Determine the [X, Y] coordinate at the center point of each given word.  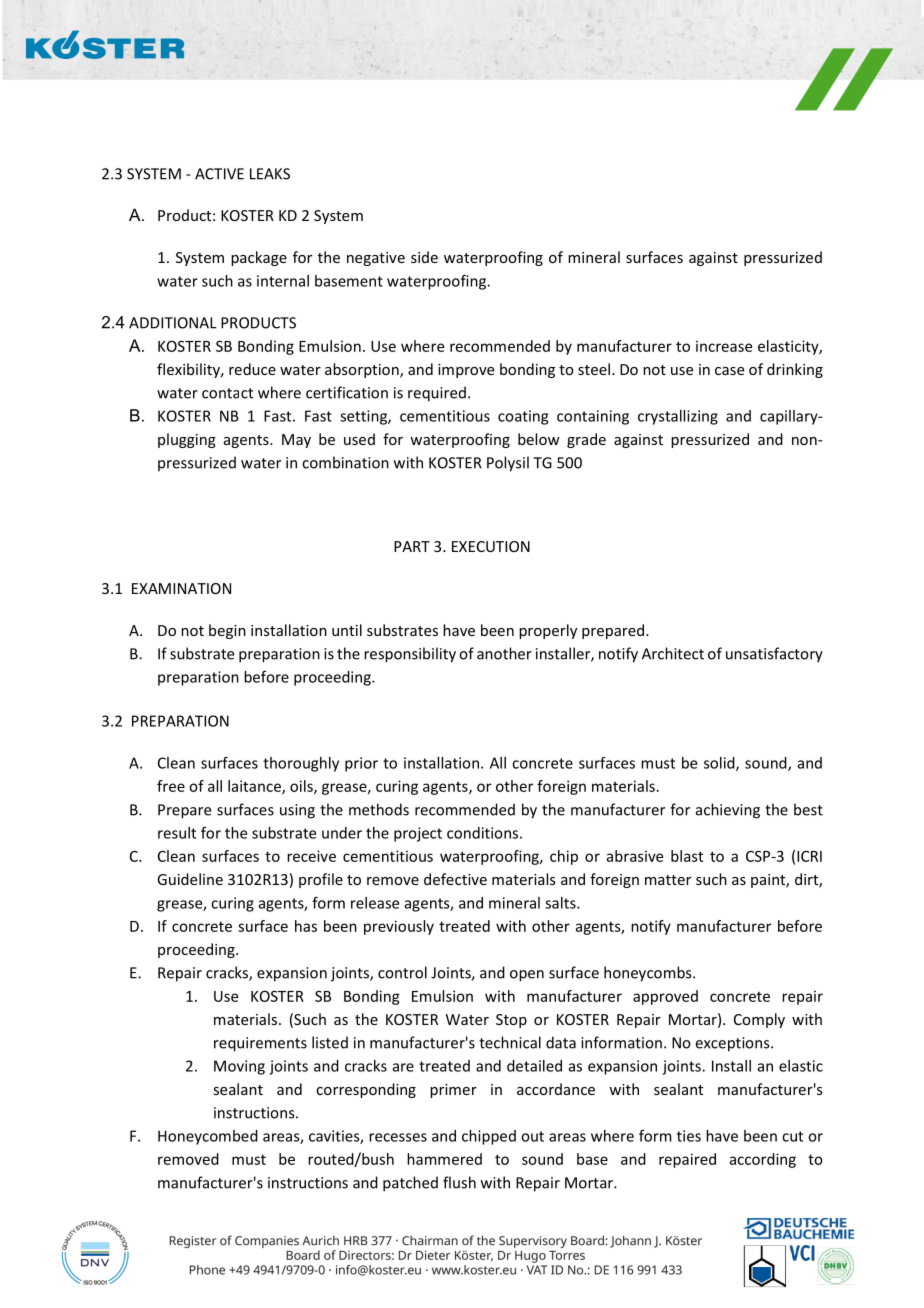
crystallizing [678, 417]
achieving [728, 811]
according [763, 1160]
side [424, 257]
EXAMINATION [181, 588]
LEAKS [270, 174]
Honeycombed [208, 1137]
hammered [444, 1159]
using [297, 811]
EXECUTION [491, 546]
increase [724, 346]
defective [455, 879]
